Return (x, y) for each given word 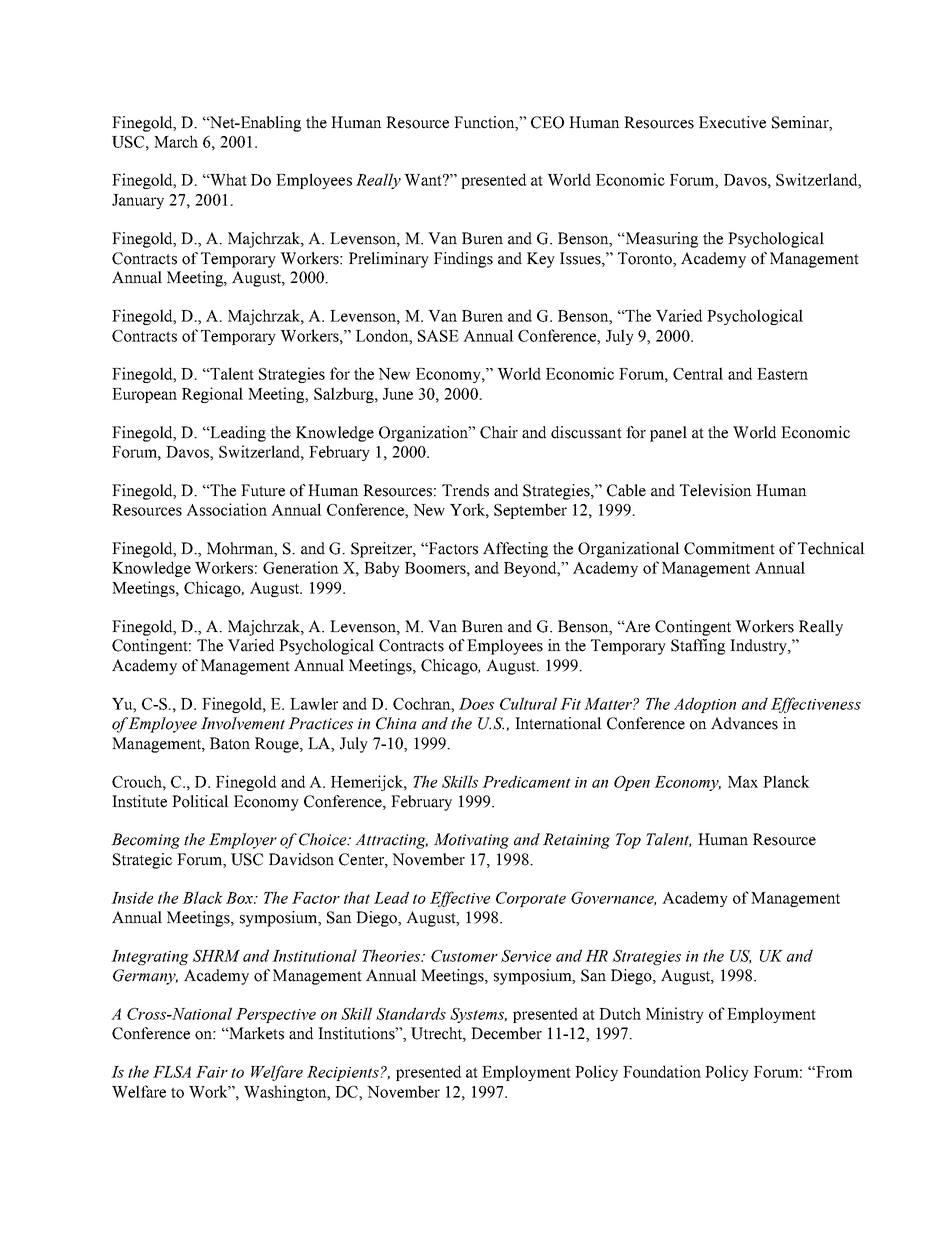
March (176, 141)
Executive (732, 122)
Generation (301, 567)
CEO (547, 122)
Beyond (531, 569)
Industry (759, 647)
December (506, 1033)
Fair (212, 1072)
